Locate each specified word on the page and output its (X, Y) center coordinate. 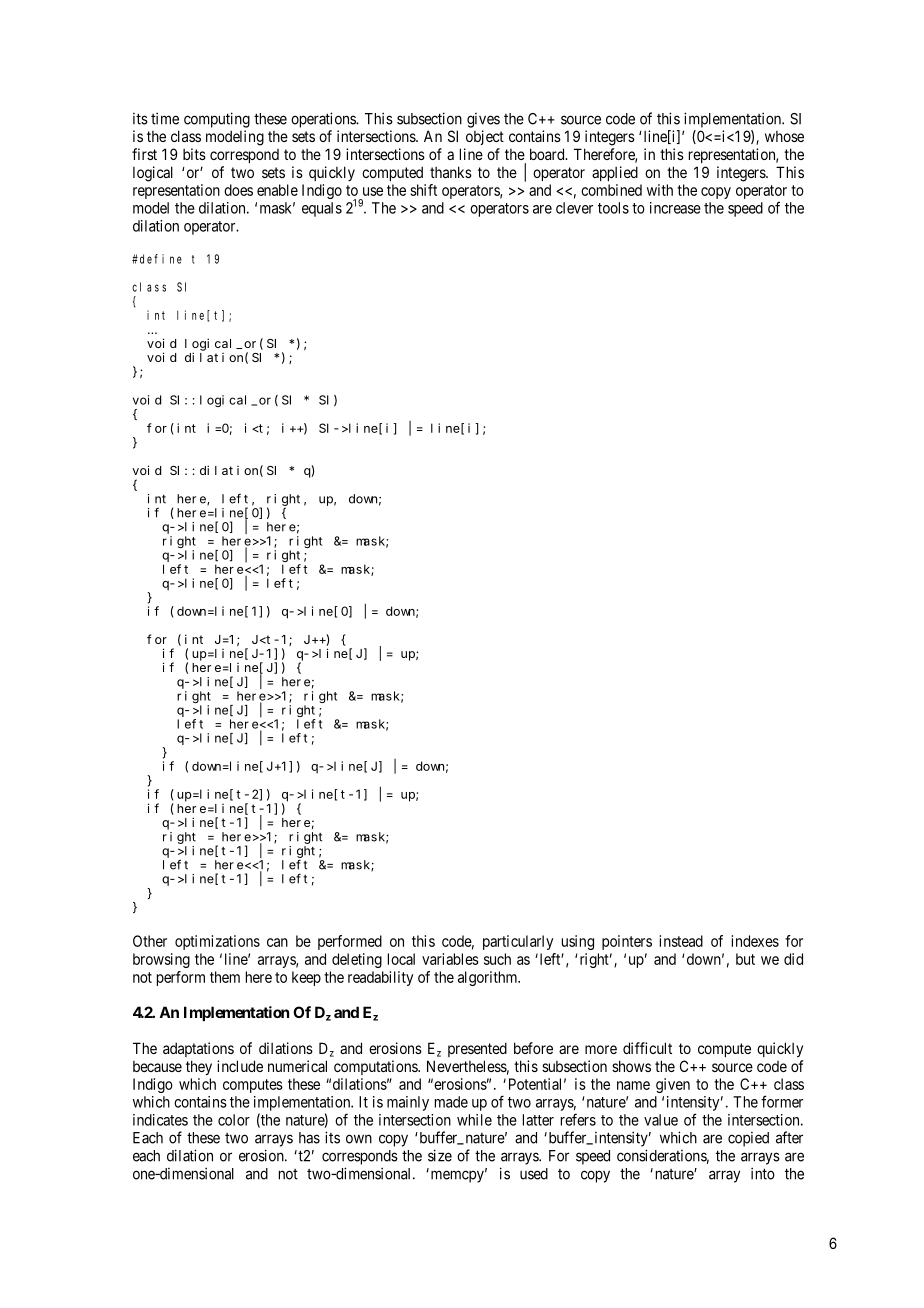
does (238, 190)
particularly (518, 942)
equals (322, 209)
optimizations (217, 942)
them (225, 977)
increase (675, 208)
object (485, 137)
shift (423, 190)
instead (681, 941)
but (745, 959)
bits (194, 154)
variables (450, 959)
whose (784, 136)
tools (613, 208)
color (234, 1120)
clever (574, 208)
